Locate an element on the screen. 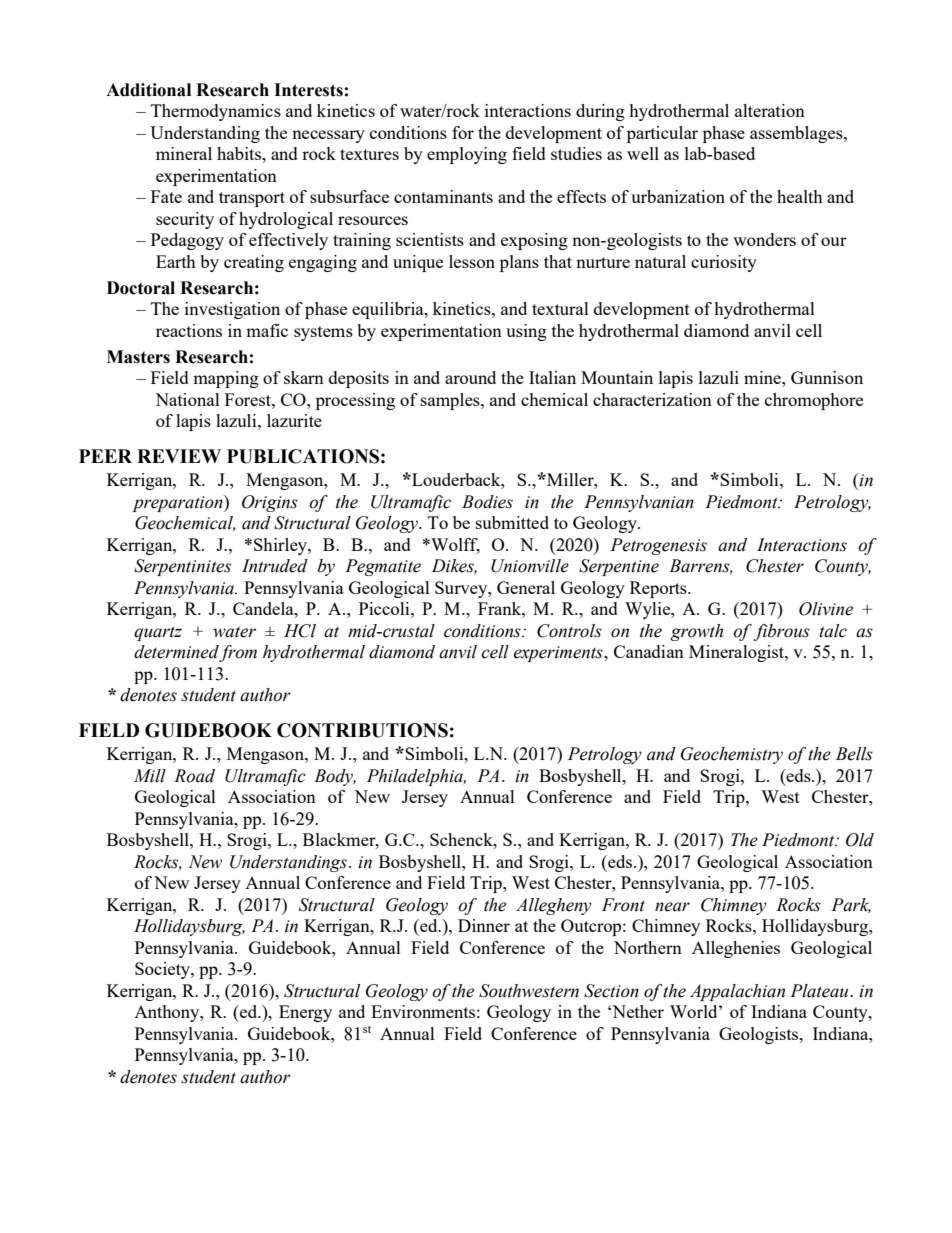  preparation is located at coordinates (178, 503).
